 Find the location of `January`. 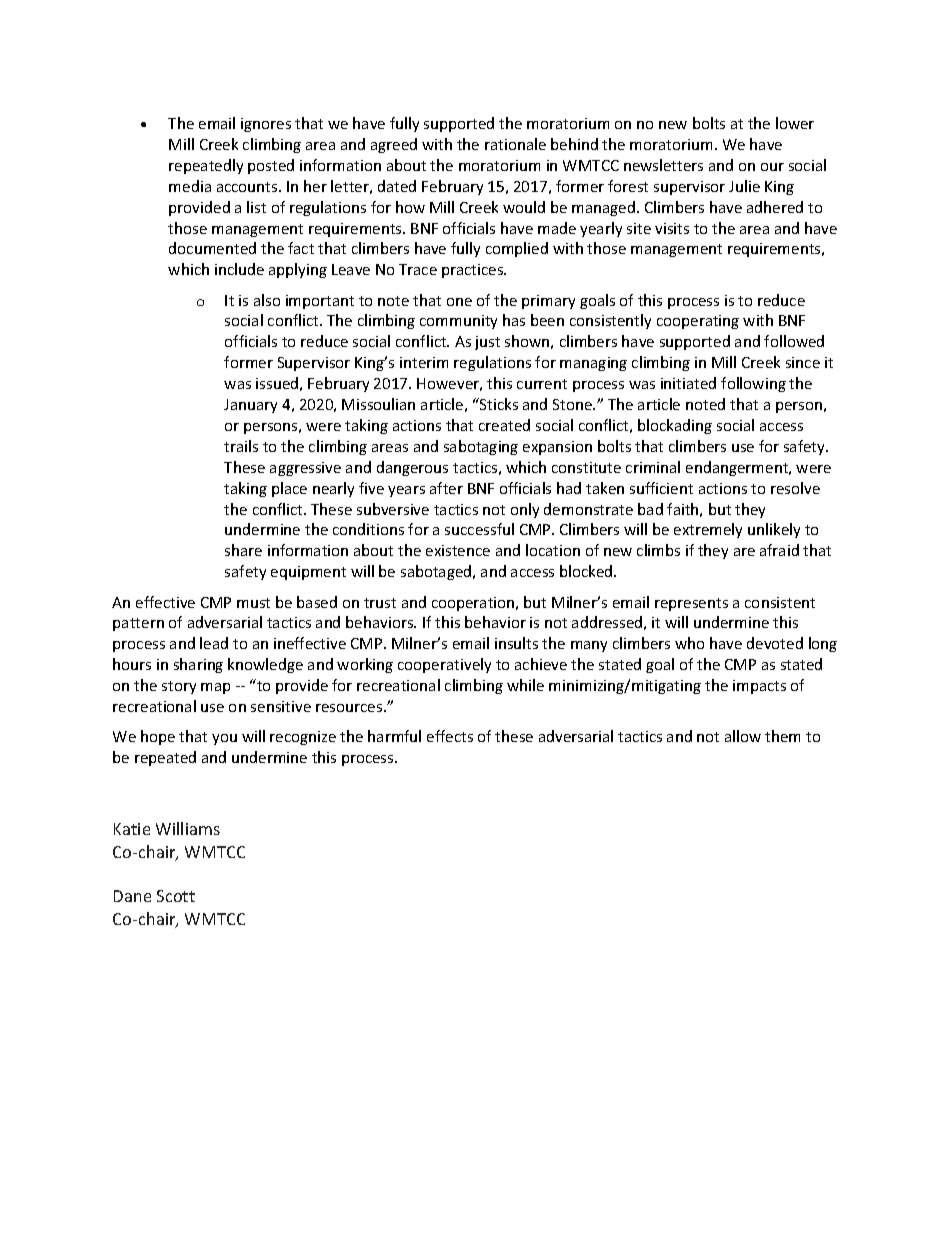

January is located at coordinates (250, 406).
